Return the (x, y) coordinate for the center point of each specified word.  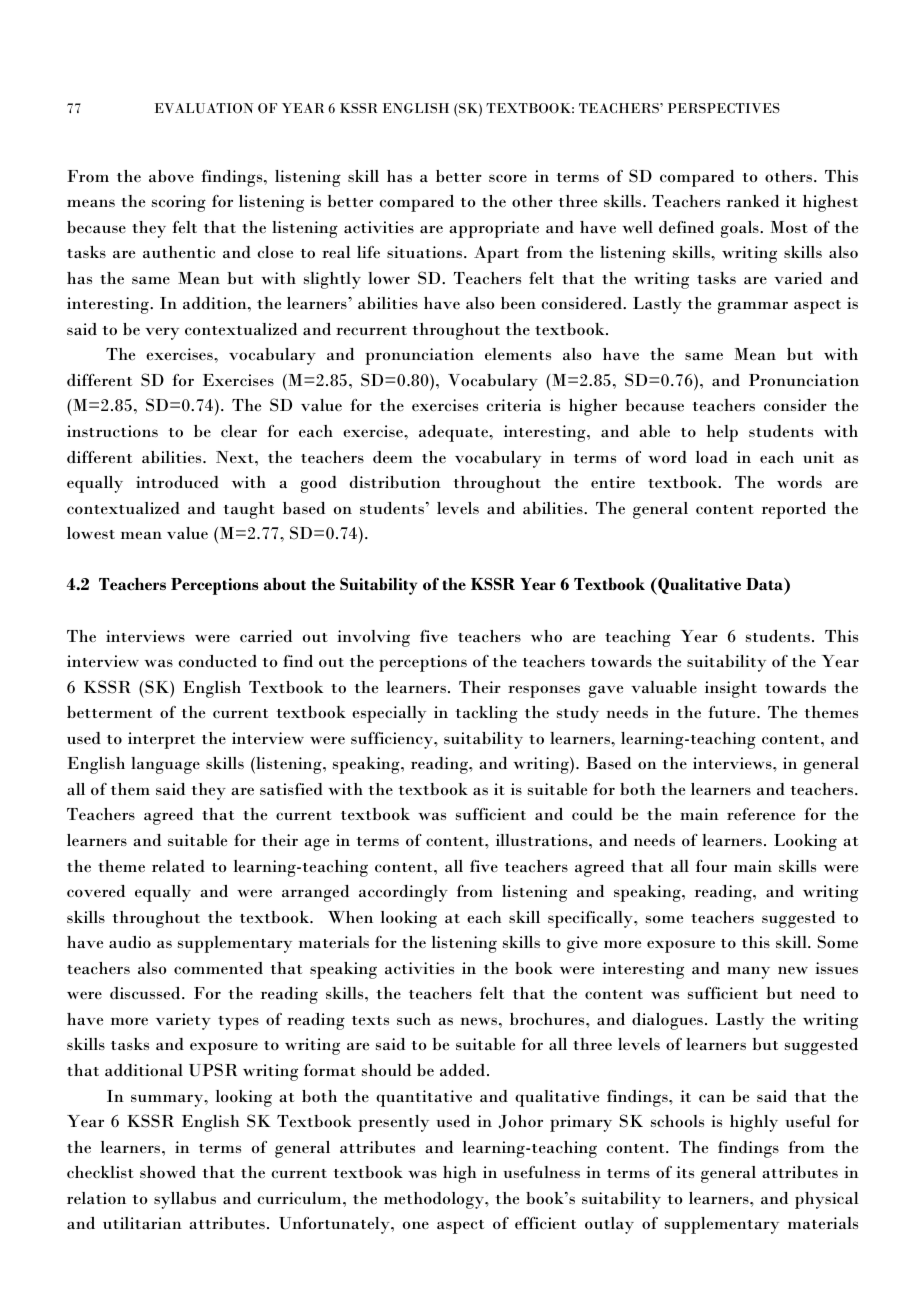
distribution (395, 482)
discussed (146, 993)
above (171, 176)
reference (761, 814)
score (508, 178)
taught (249, 510)
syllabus (185, 1200)
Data (765, 586)
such (414, 1019)
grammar (753, 307)
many (748, 972)
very (162, 333)
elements (518, 354)
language (165, 765)
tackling (486, 714)
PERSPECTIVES (724, 108)
